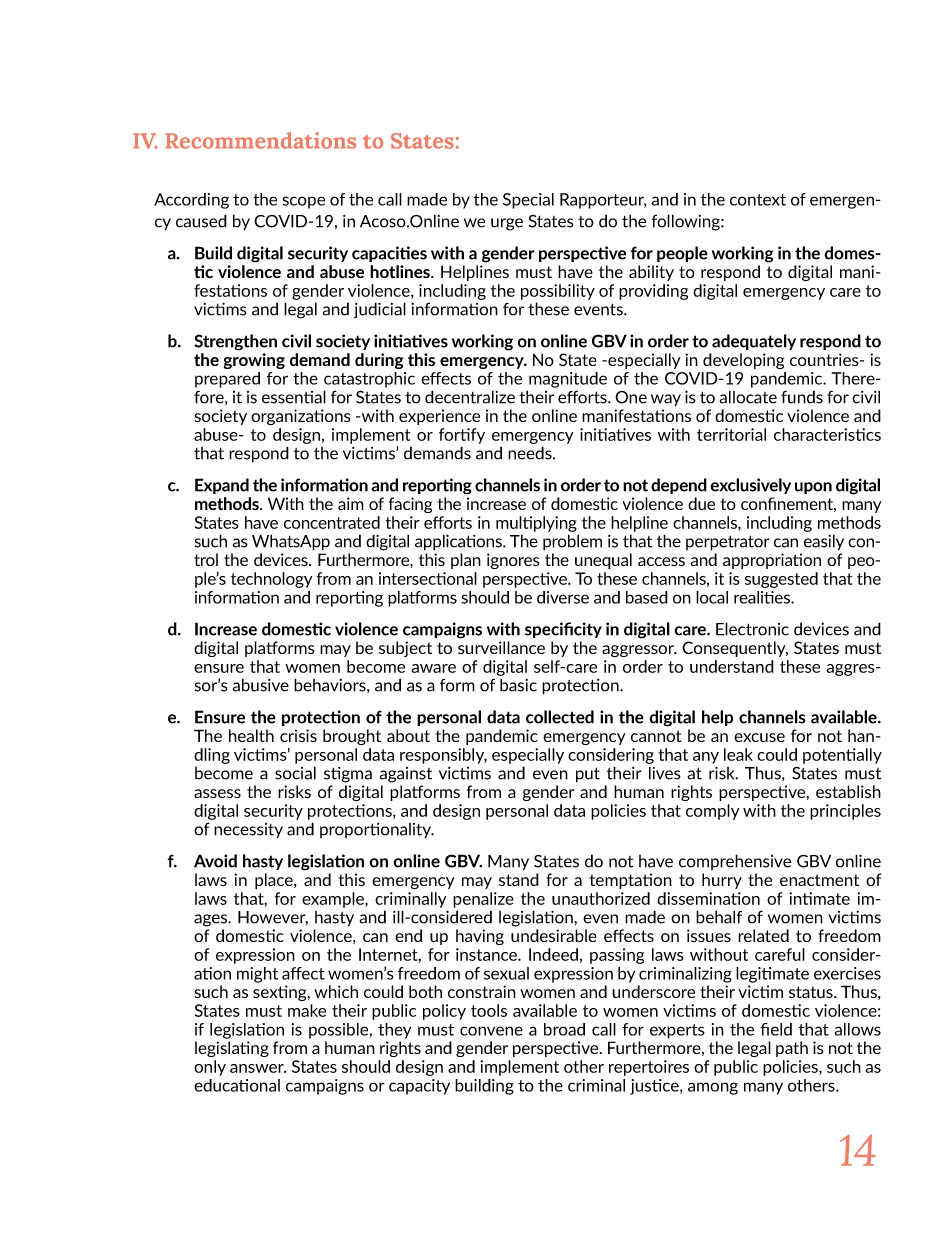 The width and height of the screenshot is (952, 1233). What do you see at coordinates (735, 862) in the screenshot?
I see `comprehensive` at bounding box center [735, 862].
